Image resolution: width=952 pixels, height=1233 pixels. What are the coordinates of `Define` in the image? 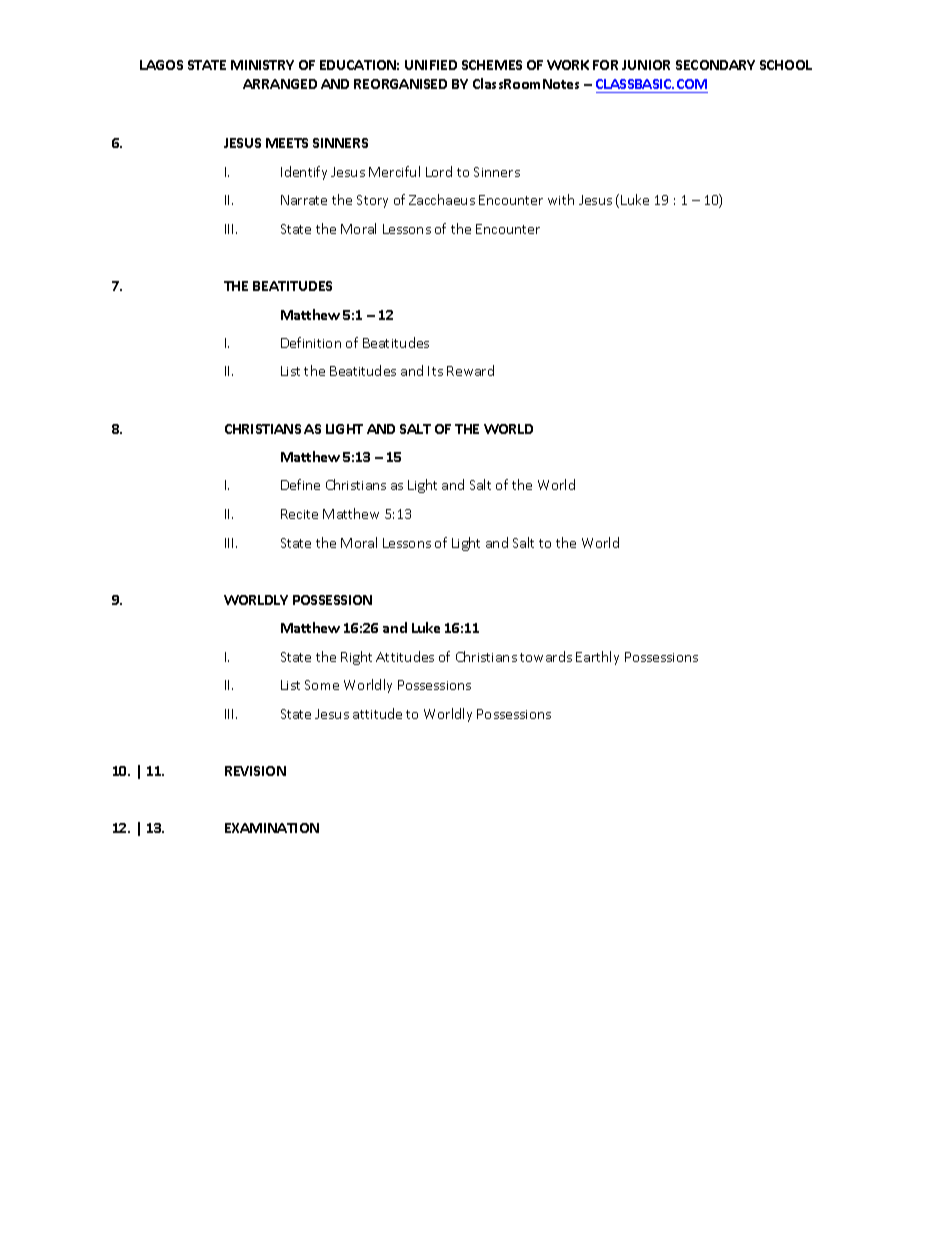 It's located at (300, 484).
